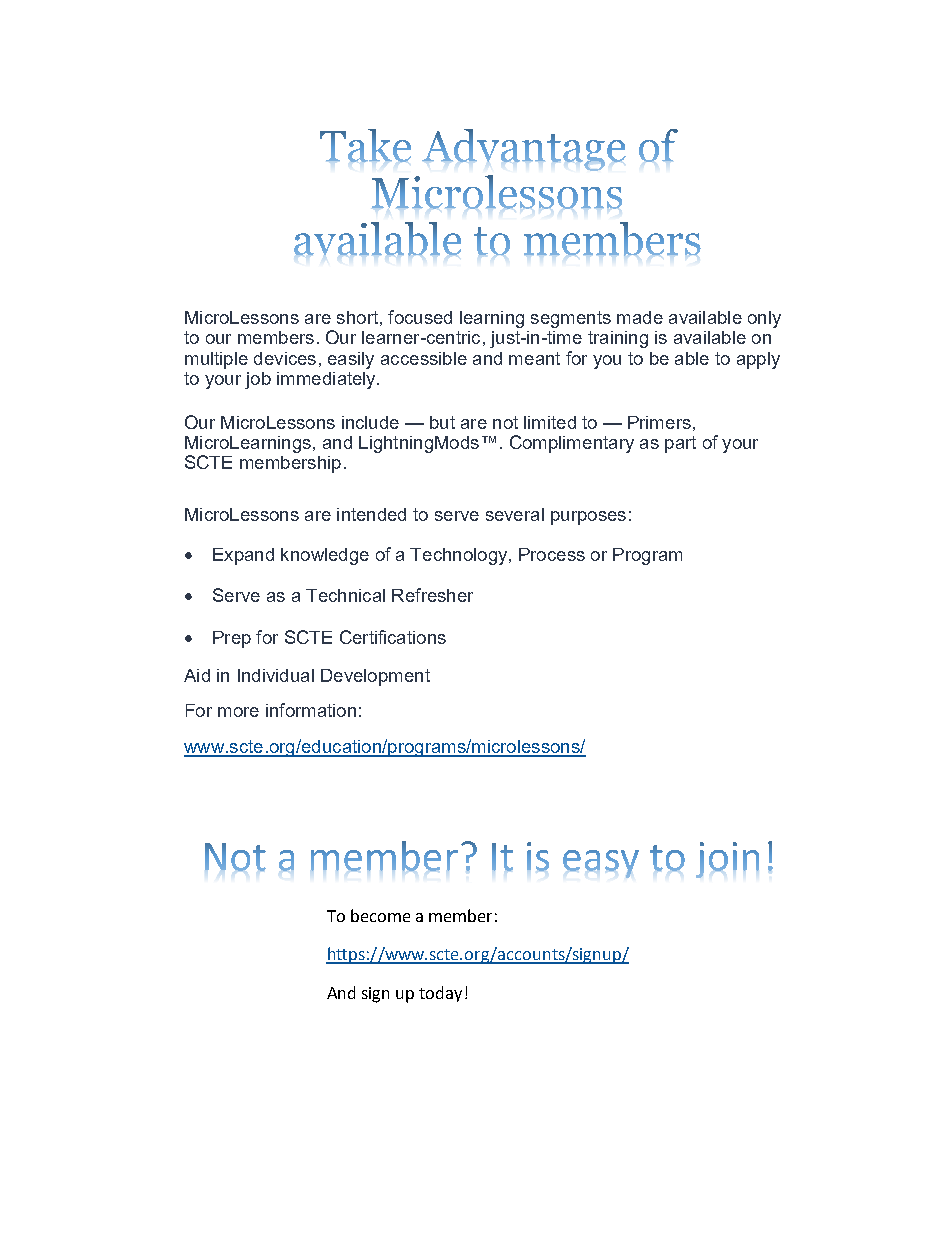 The width and height of the page is (952, 1233). What do you see at coordinates (440, 994) in the page?
I see `today` at bounding box center [440, 994].
